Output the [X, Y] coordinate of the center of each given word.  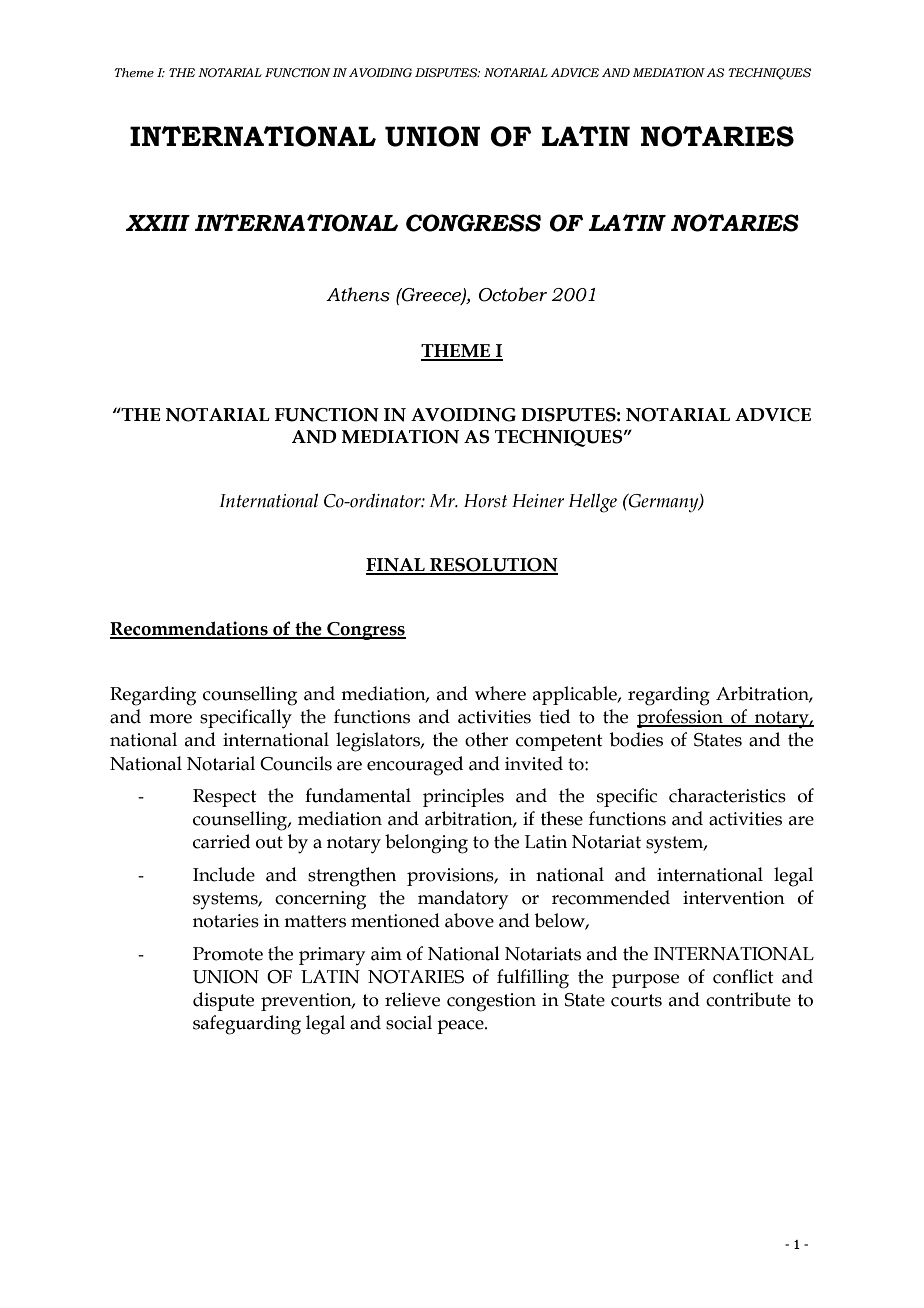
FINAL [396, 566]
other [486, 739]
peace [461, 1027]
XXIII [158, 223]
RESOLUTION [493, 566]
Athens [358, 294]
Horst [485, 501]
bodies [636, 739]
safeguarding [247, 1025]
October [513, 294]
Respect [225, 798]
